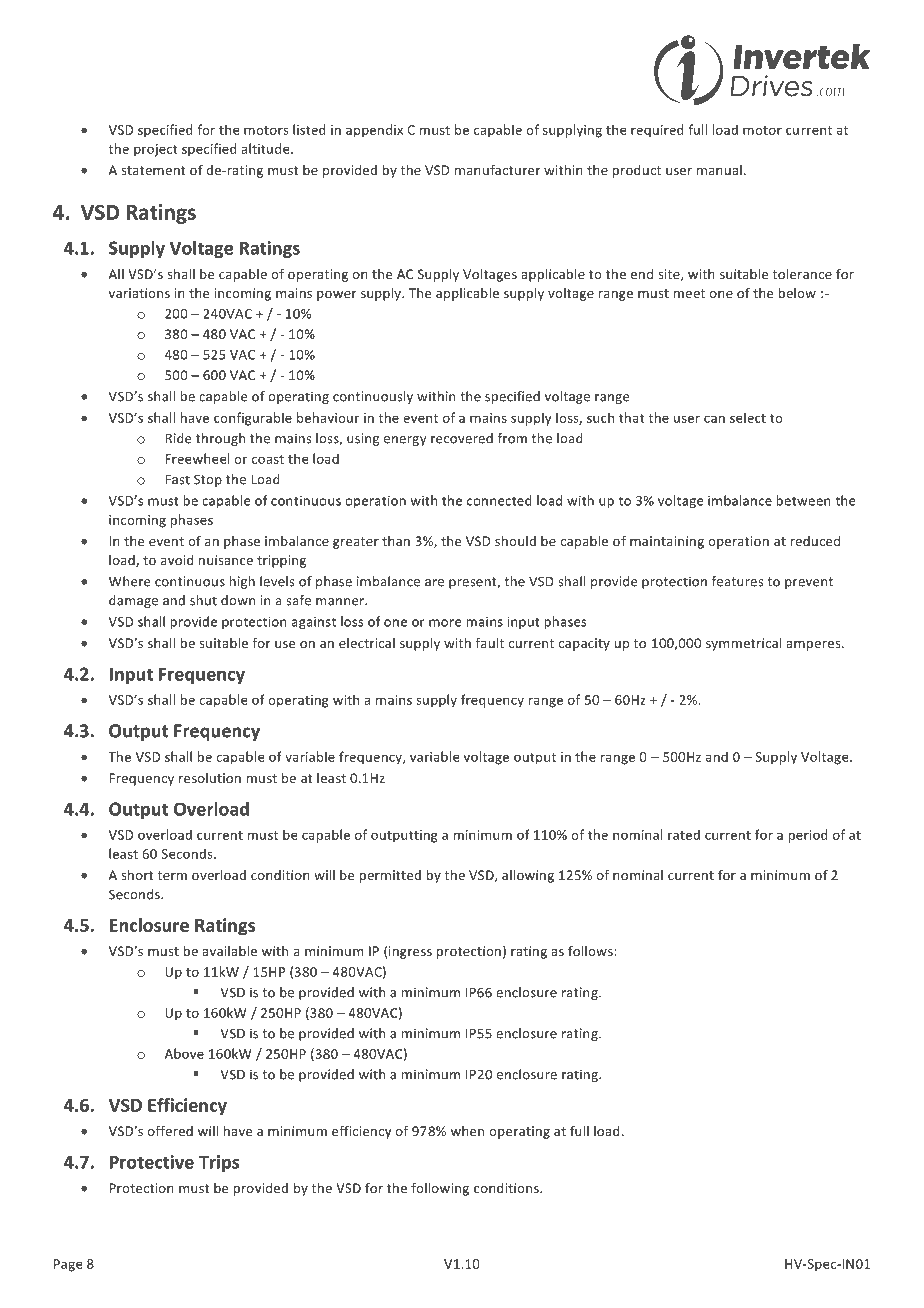  I want to click on manual, so click(719, 170).
